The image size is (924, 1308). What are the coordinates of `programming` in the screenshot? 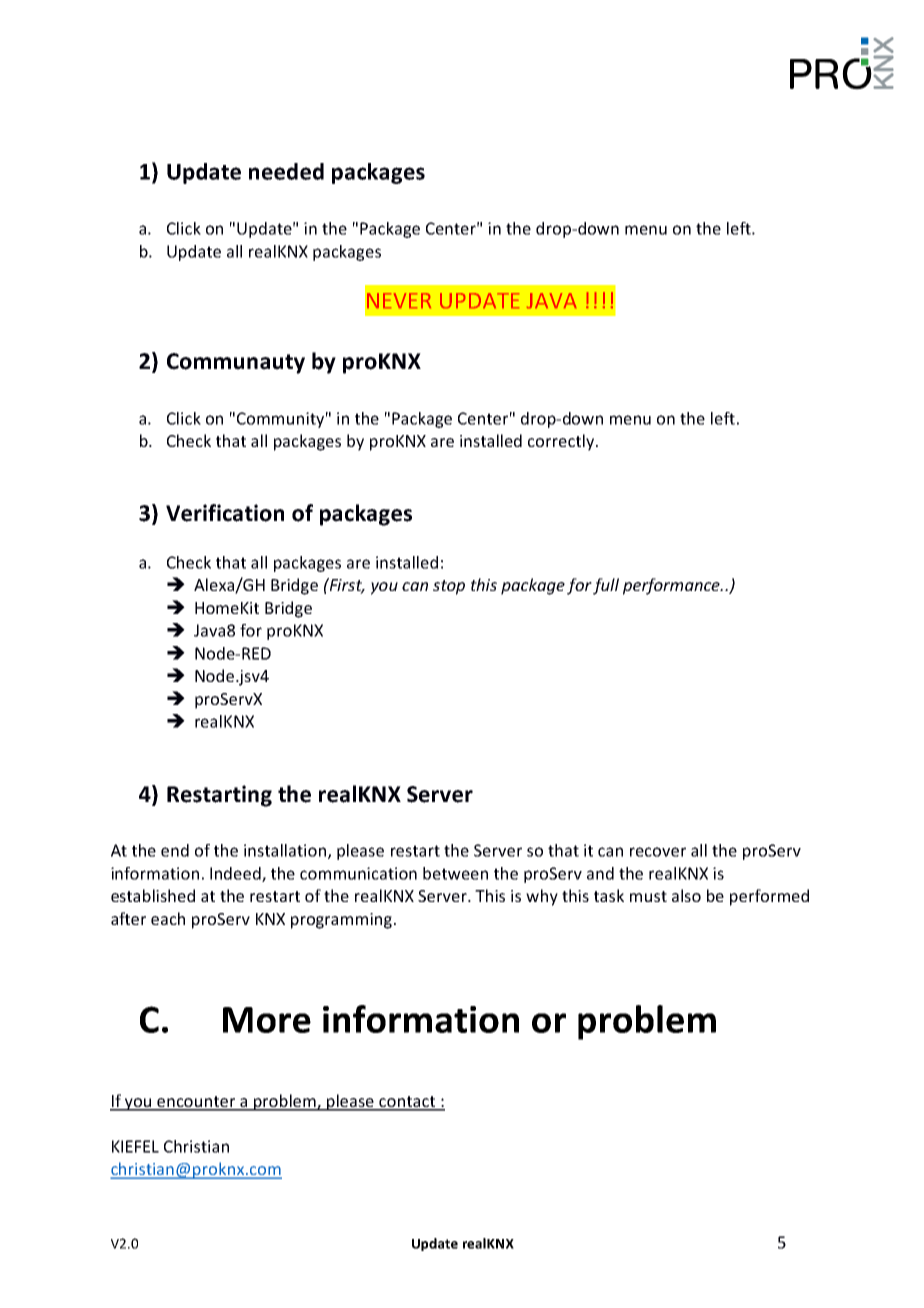 It's located at (343, 921).
